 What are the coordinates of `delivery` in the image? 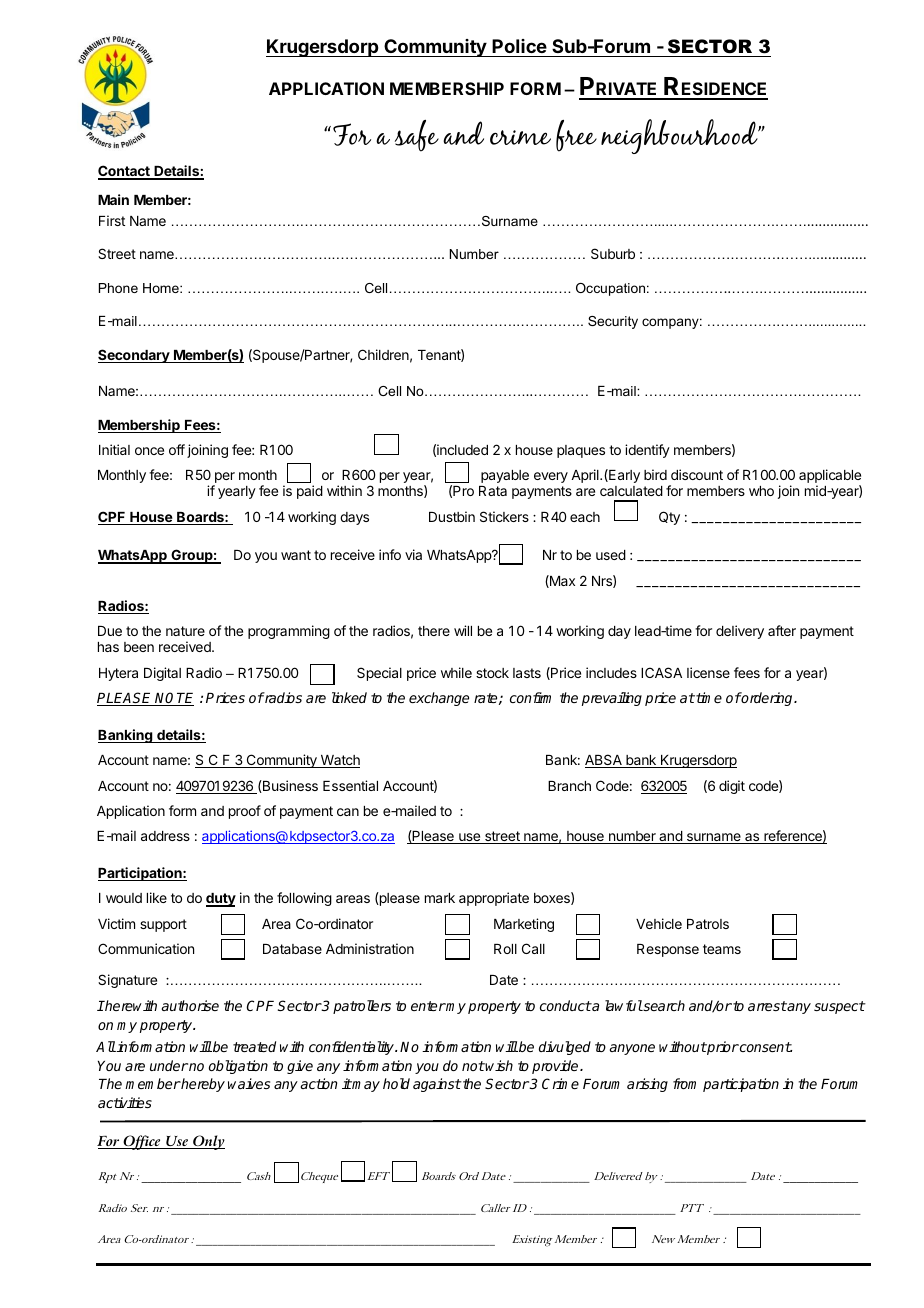 It's located at (740, 632).
